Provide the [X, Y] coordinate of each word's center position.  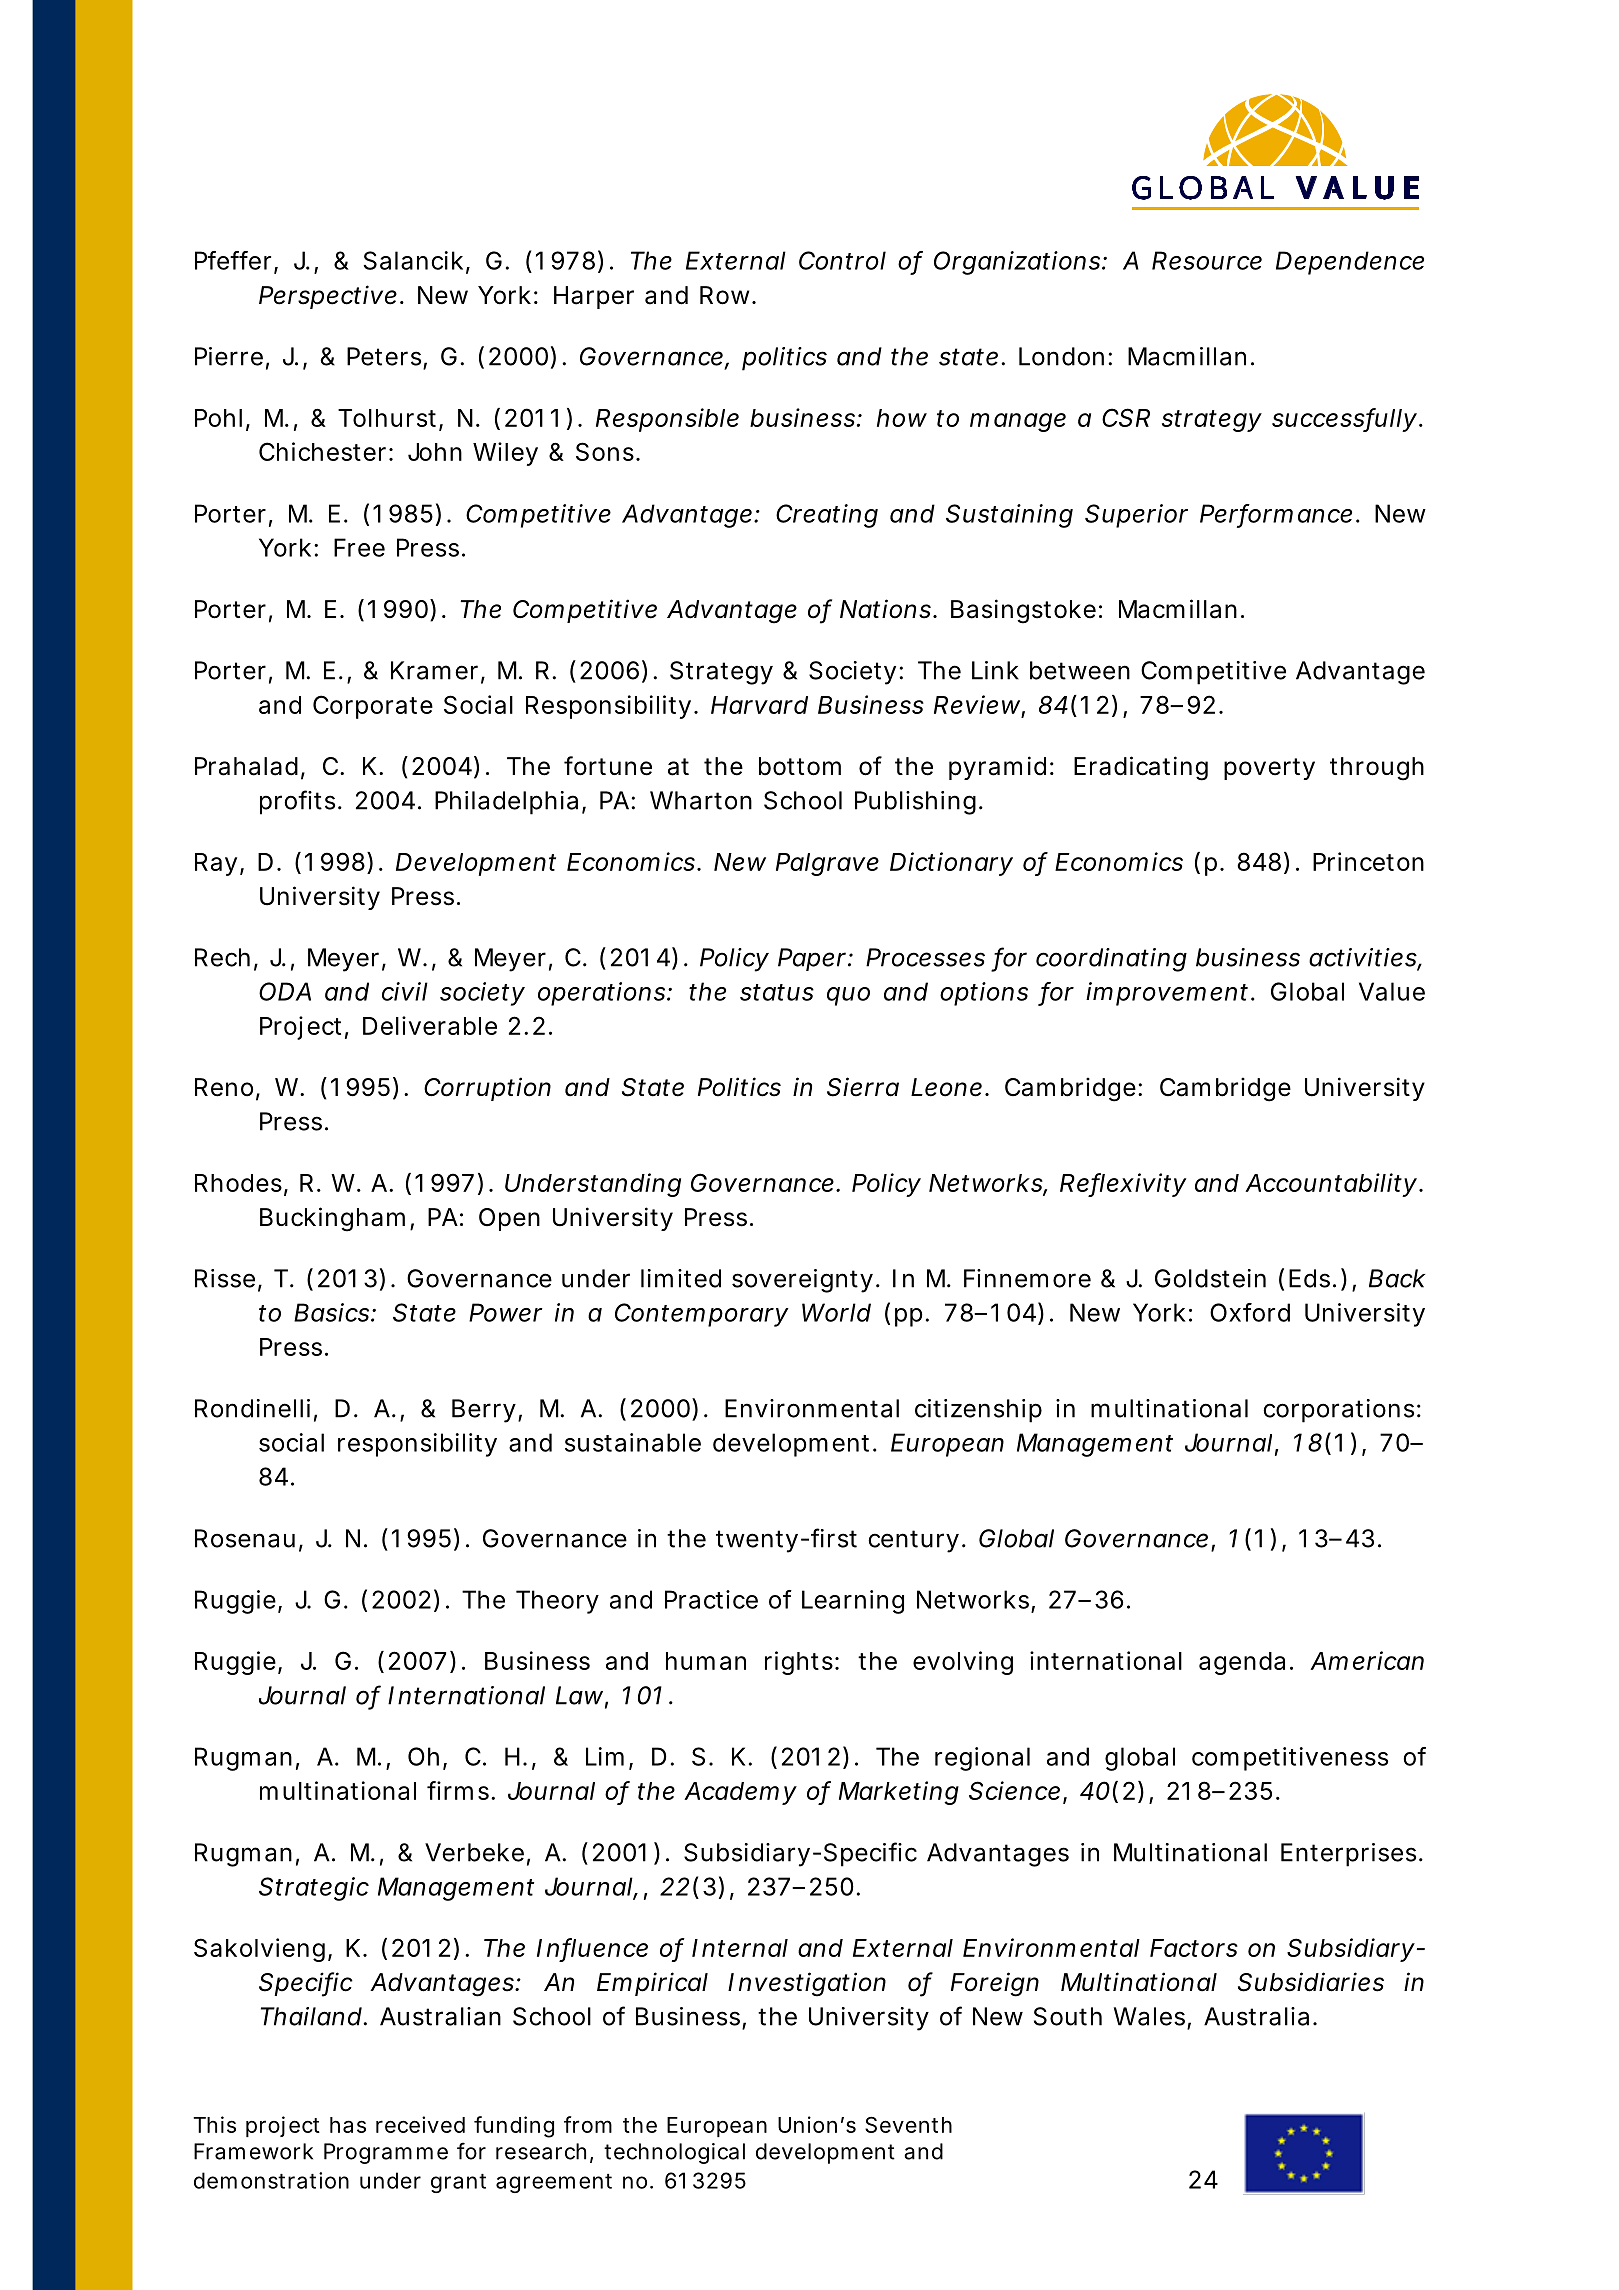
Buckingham [332, 1219]
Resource [1207, 260]
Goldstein [1210, 1278]
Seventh [908, 2124]
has [348, 2125]
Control [842, 260]
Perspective [328, 297]
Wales [1149, 2016]
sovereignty [802, 1281]
